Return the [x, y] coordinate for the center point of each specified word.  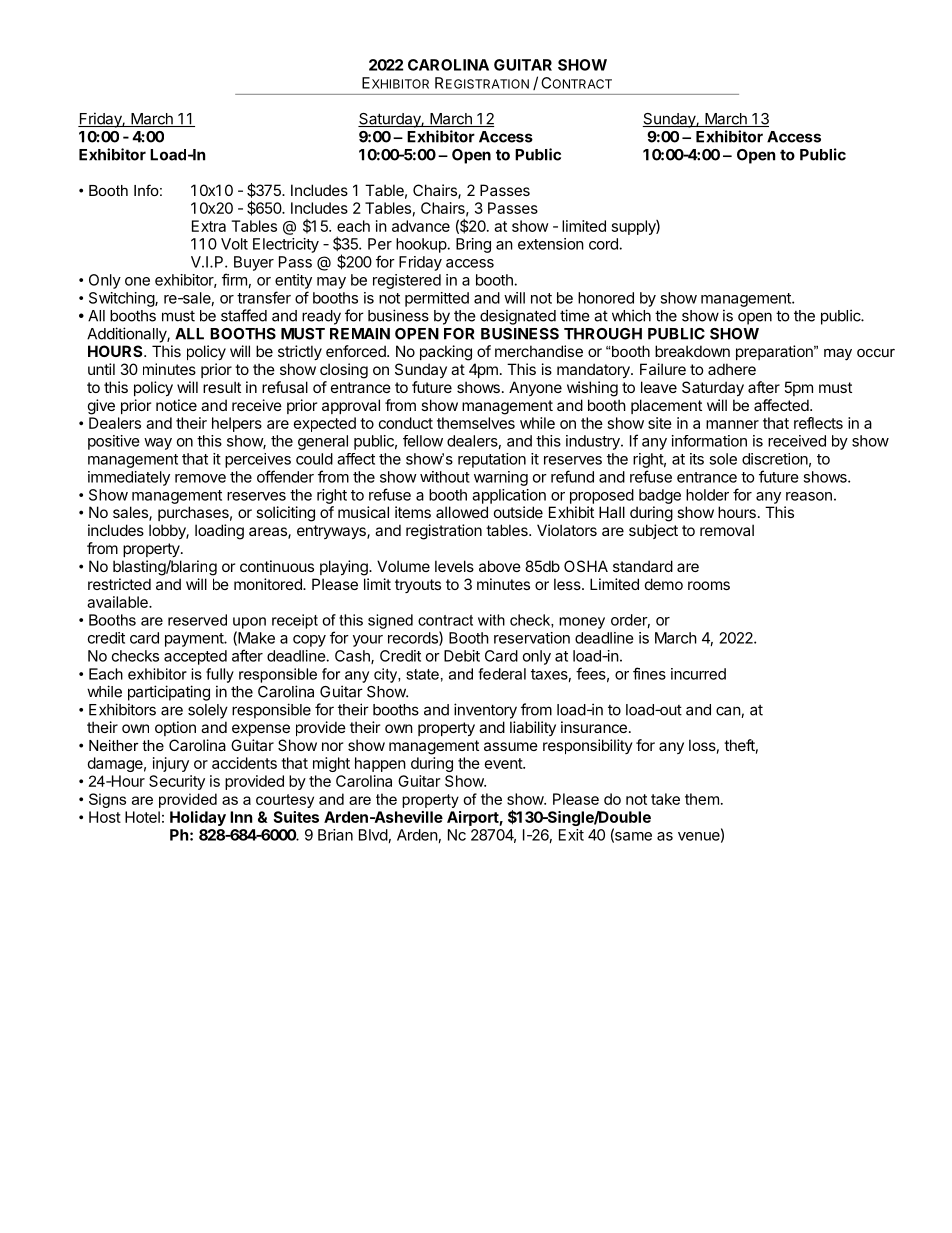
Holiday [198, 818]
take [665, 799]
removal [727, 530]
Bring [473, 245]
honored [606, 298]
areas [269, 533]
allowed [462, 512]
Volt [234, 244]
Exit [571, 835]
